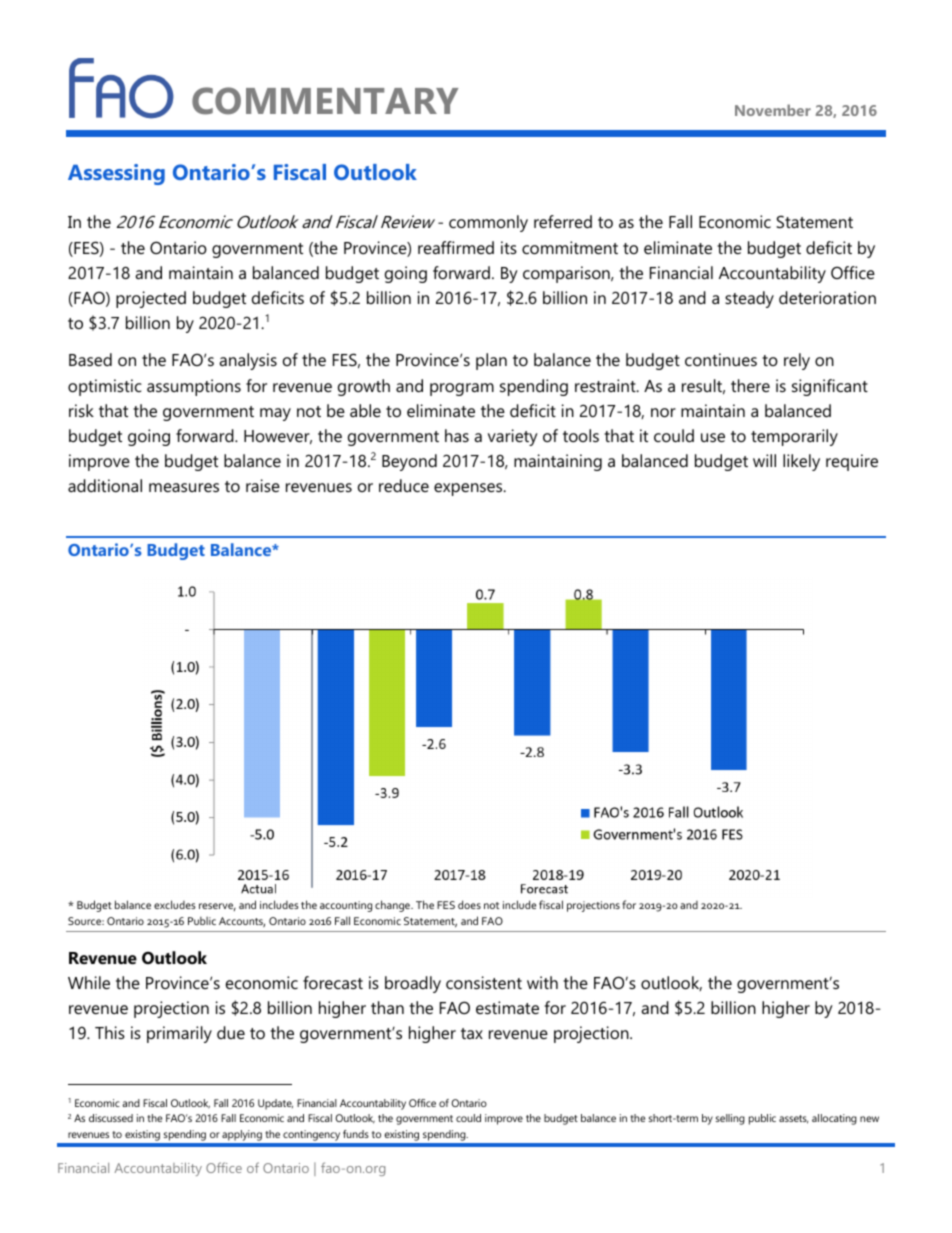 This image has height=1233, width=952. What do you see at coordinates (472, 1033) in the image?
I see `tax` at bounding box center [472, 1033].
